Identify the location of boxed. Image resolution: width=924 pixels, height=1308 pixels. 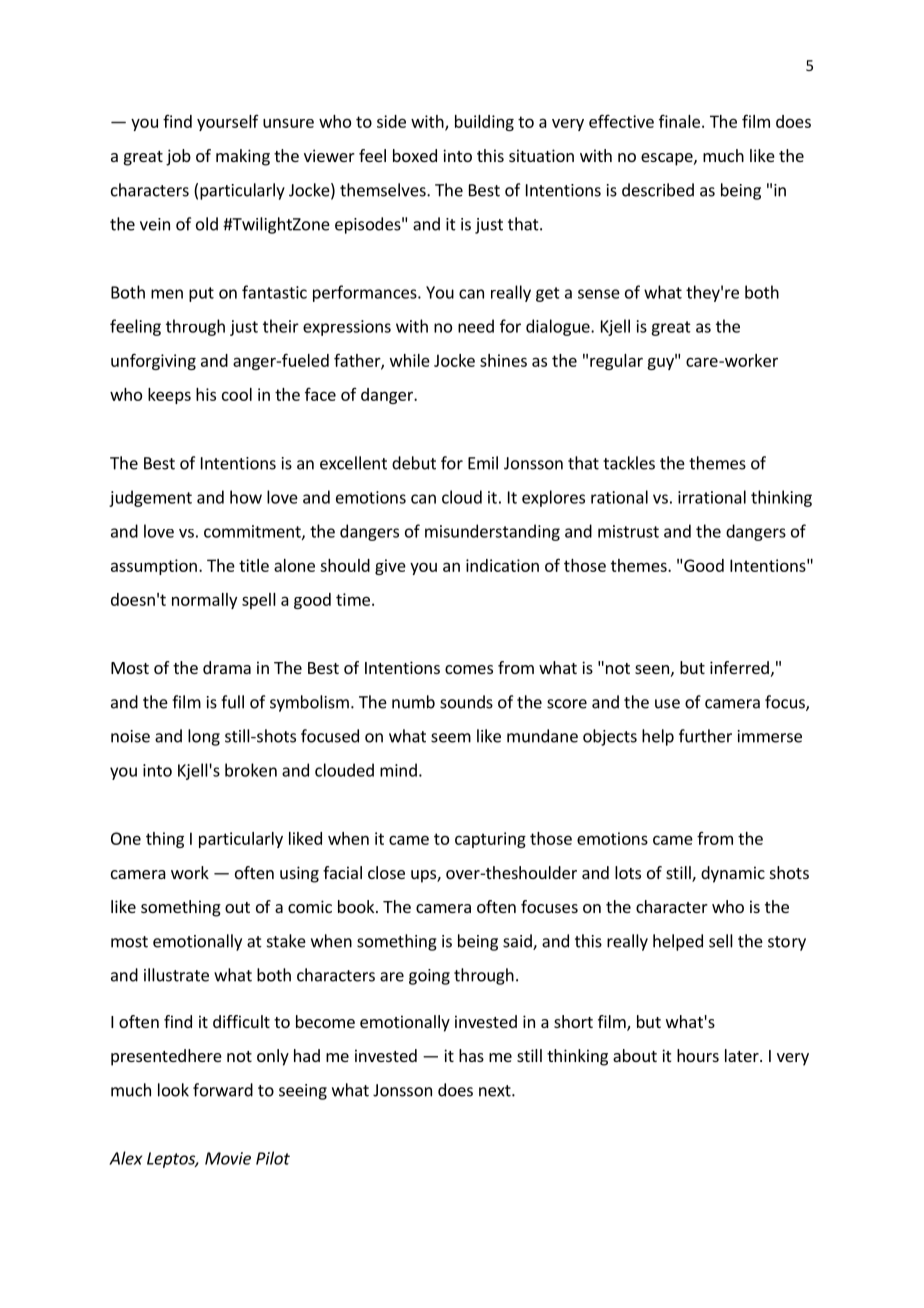
(415, 155).
